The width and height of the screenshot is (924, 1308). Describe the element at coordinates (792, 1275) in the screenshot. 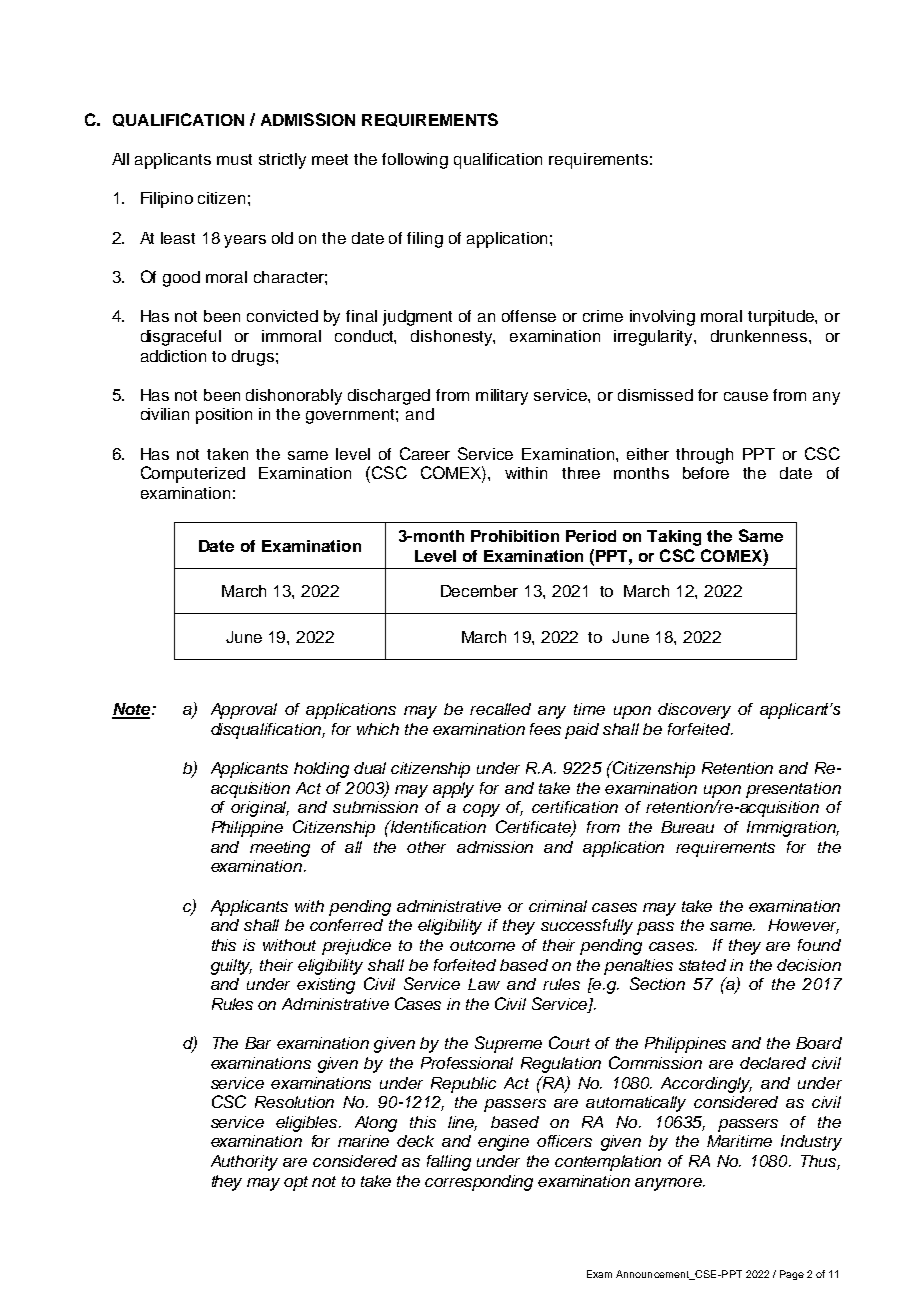

I see `Page` at that location.
